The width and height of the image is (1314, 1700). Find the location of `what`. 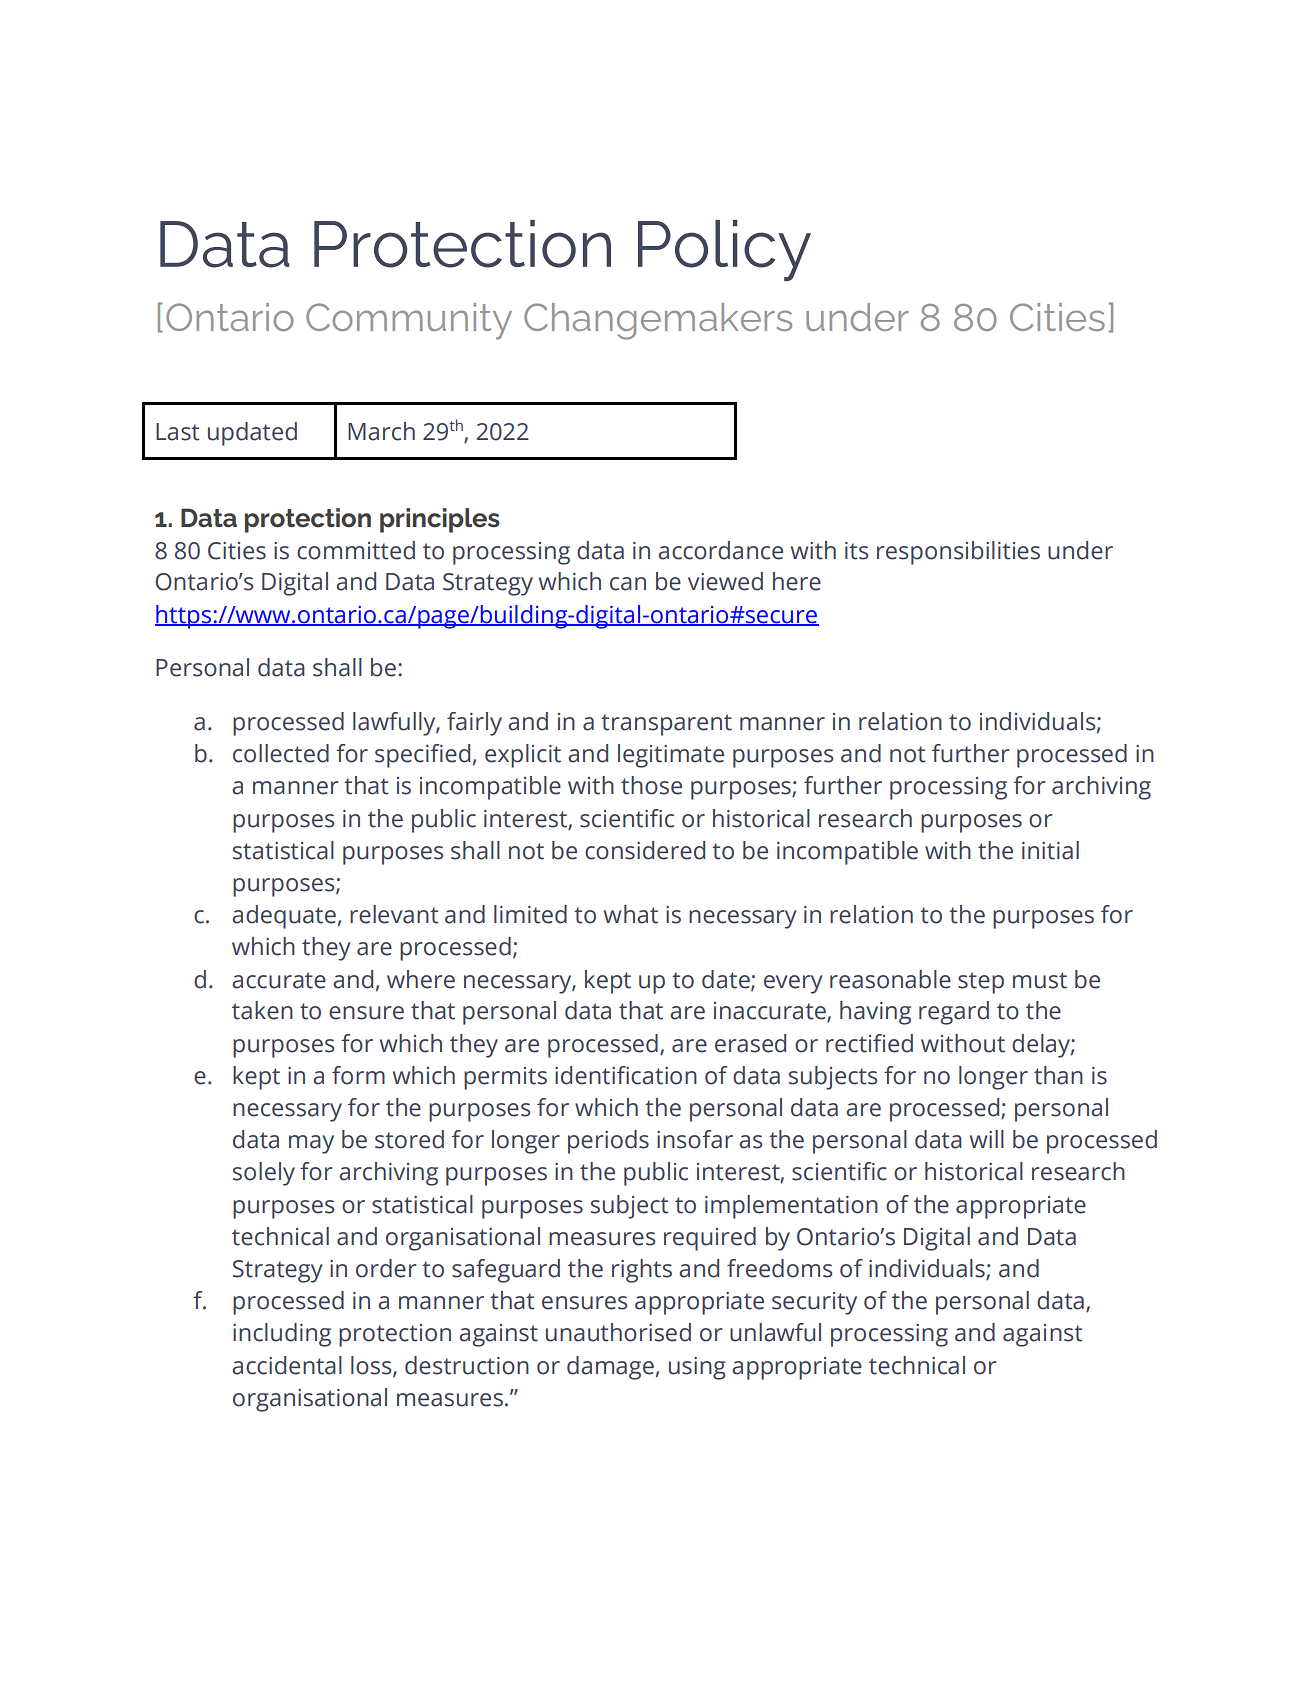

what is located at coordinates (631, 914).
